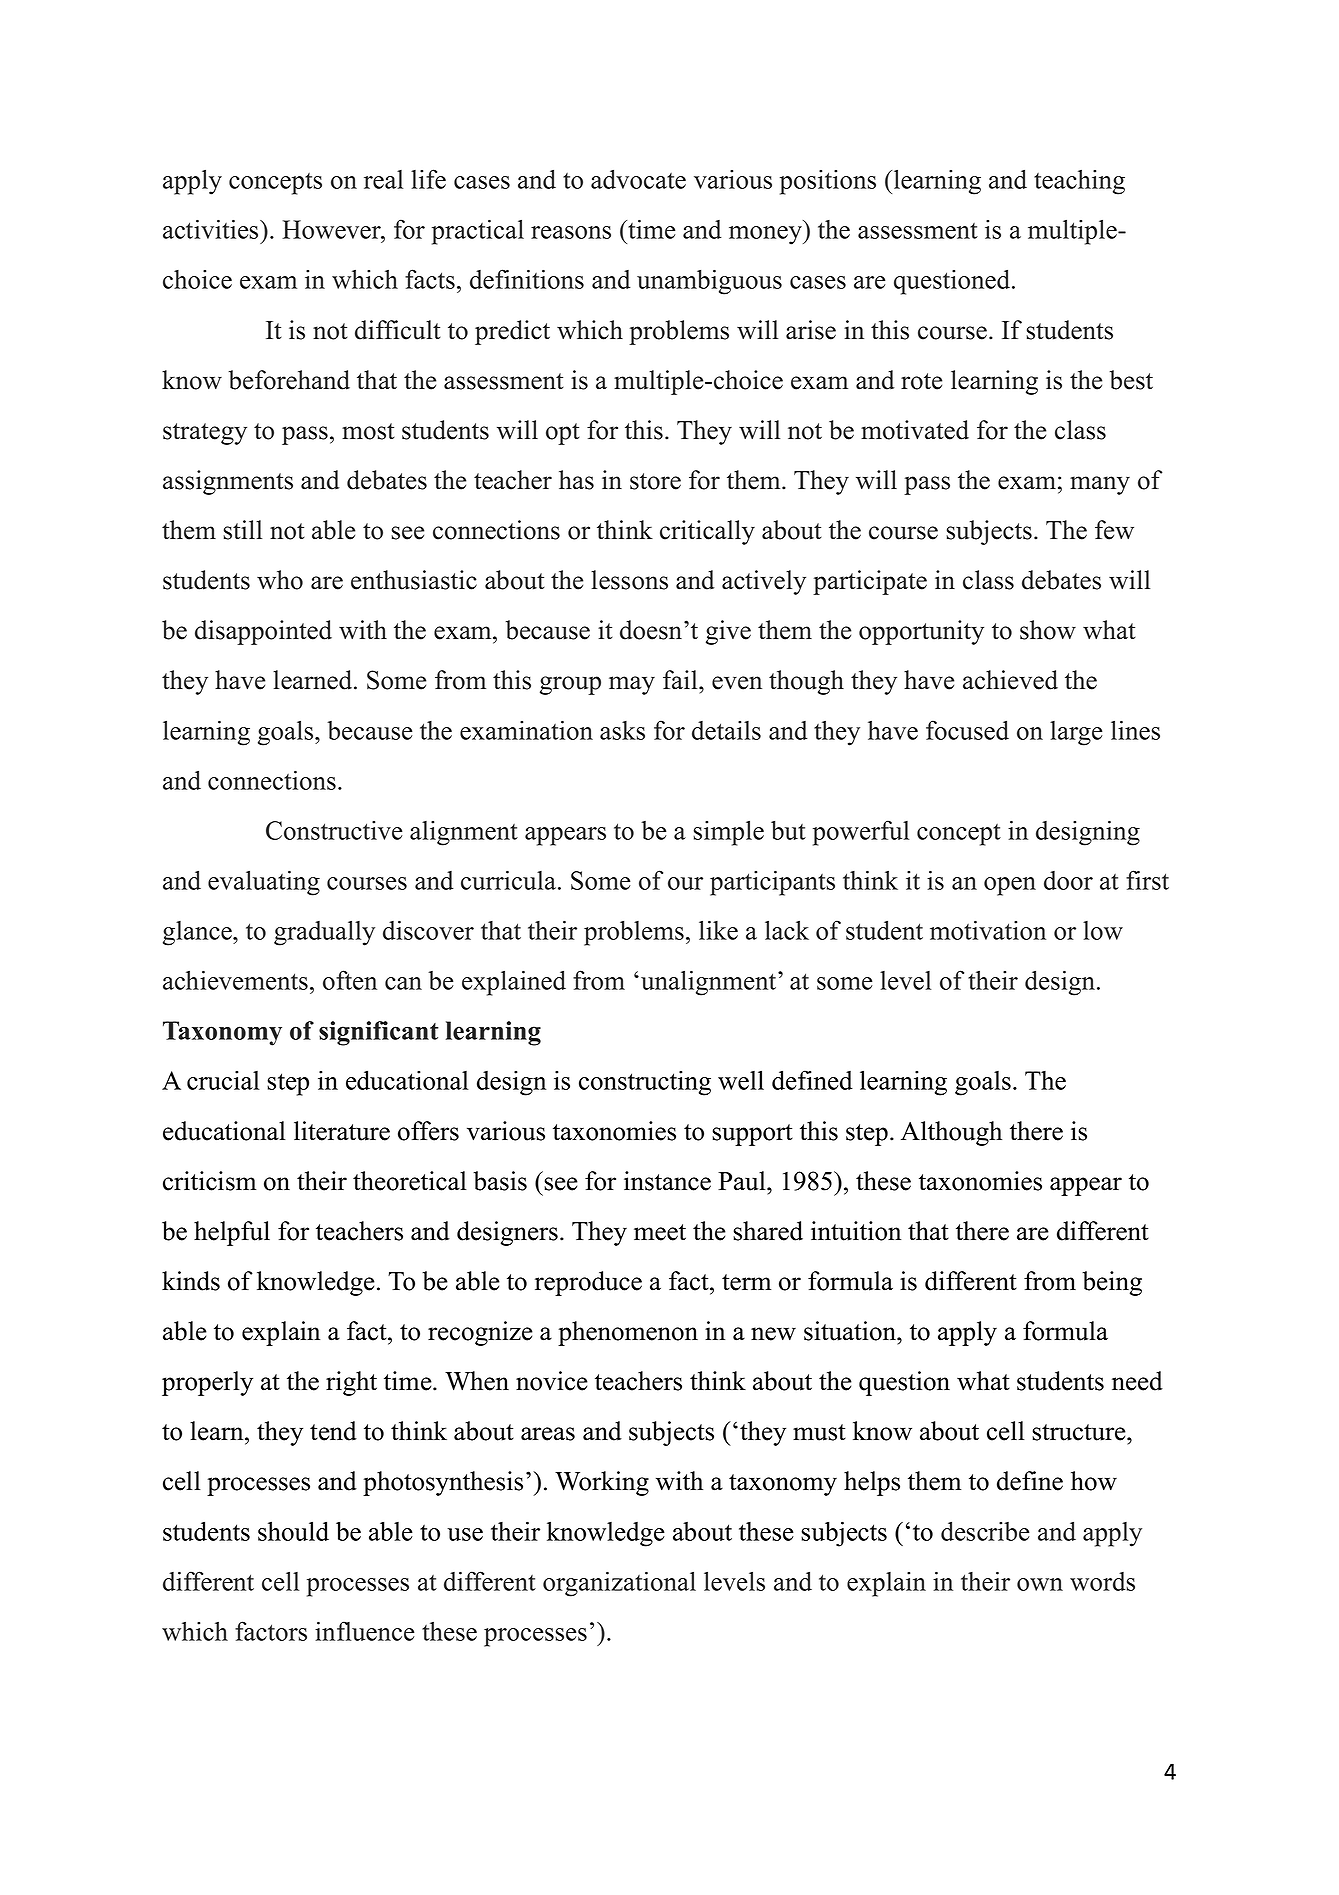  I want to click on organizational, so click(619, 1584).
